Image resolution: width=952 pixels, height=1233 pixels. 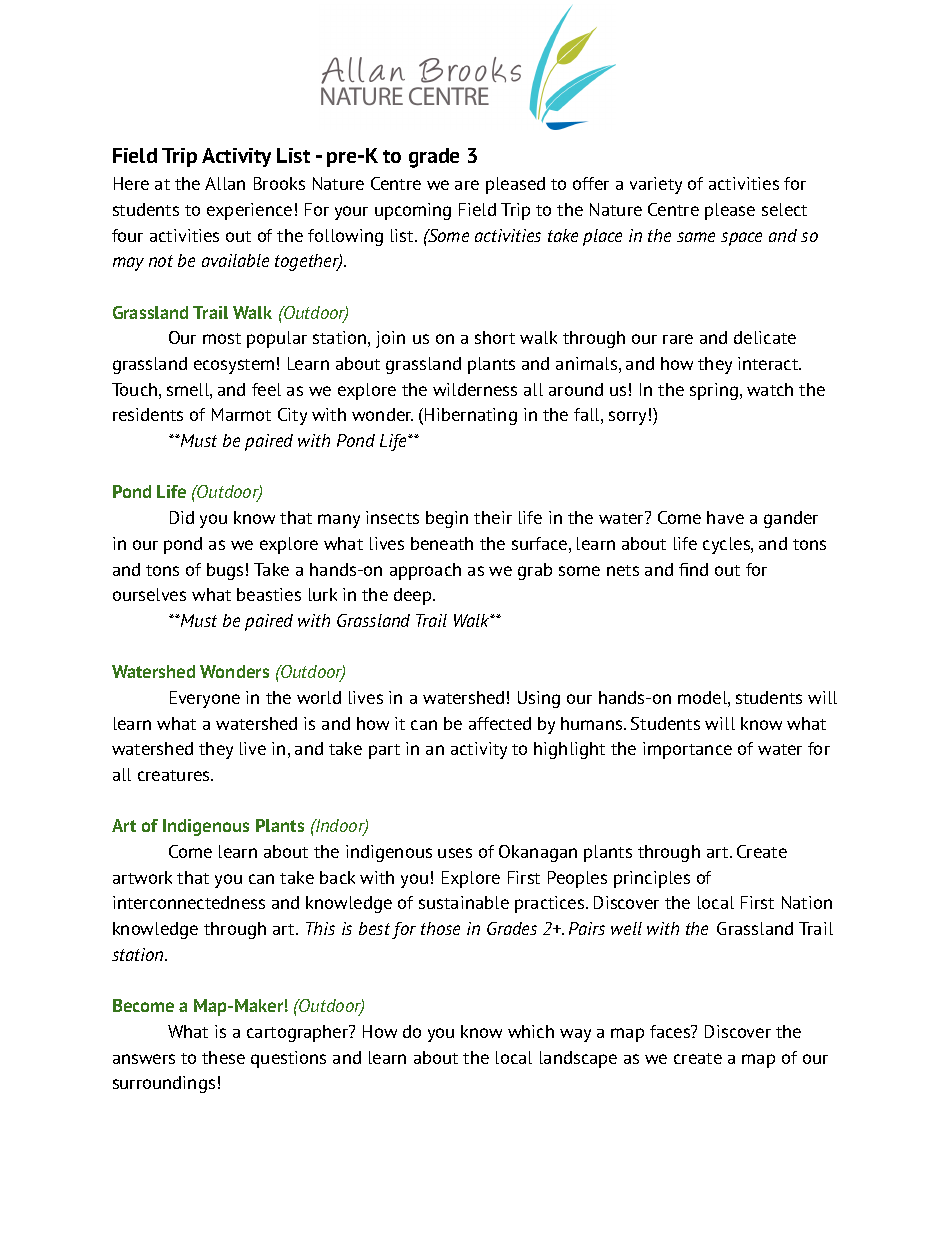 I want to click on faces, so click(x=671, y=1031).
